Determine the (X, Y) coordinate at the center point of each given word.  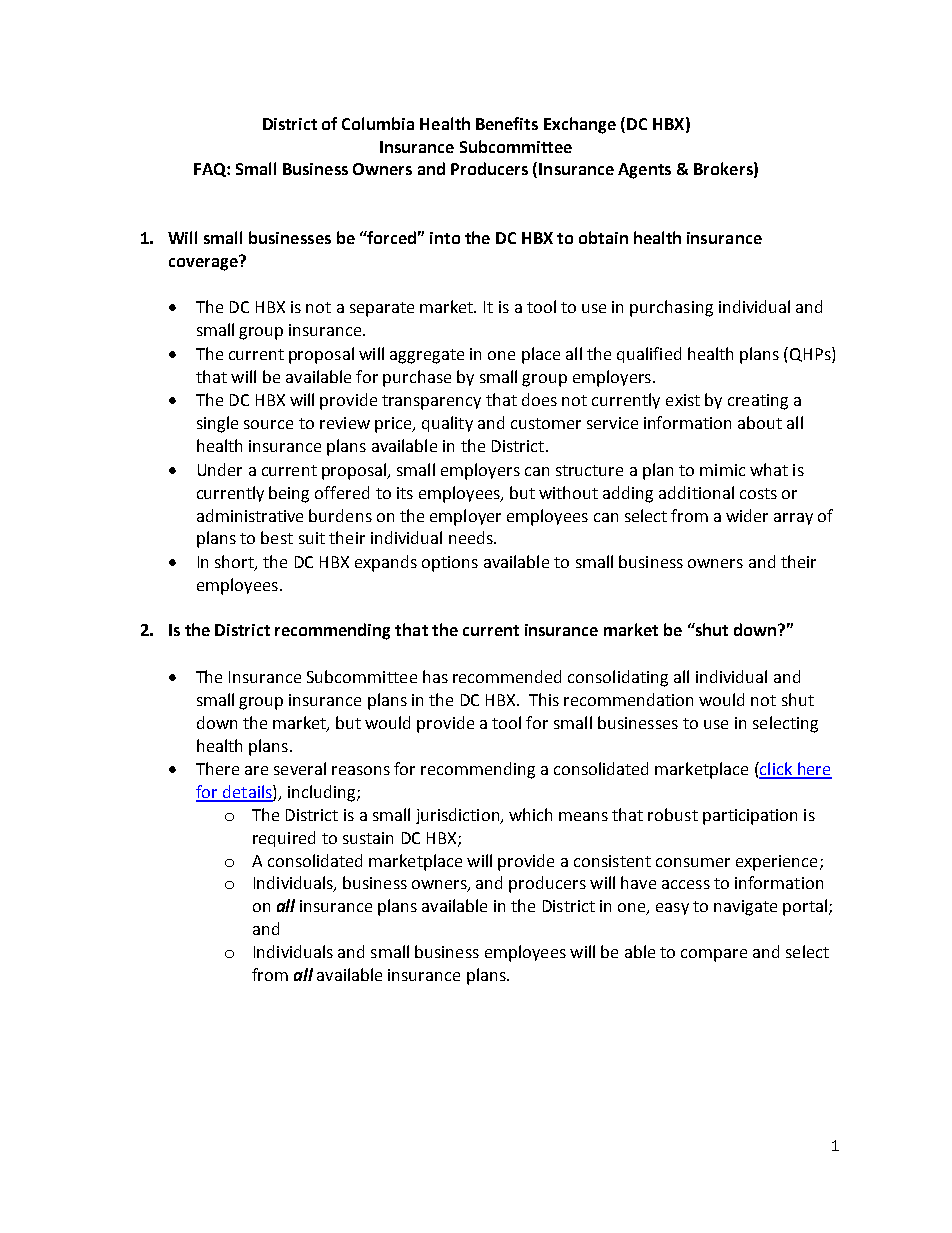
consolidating (618, 678)
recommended (507, 676)
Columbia (378, 123)
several (300, 768)
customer (546, 423)
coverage (204, 263)
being (289, 494)
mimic (722, 470)
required (284, 839)
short (235, 563)
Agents (644, 171)
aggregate (427, 356)
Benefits (507, 123)
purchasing (671, 308)
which (530, 814)
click (776, 770)
